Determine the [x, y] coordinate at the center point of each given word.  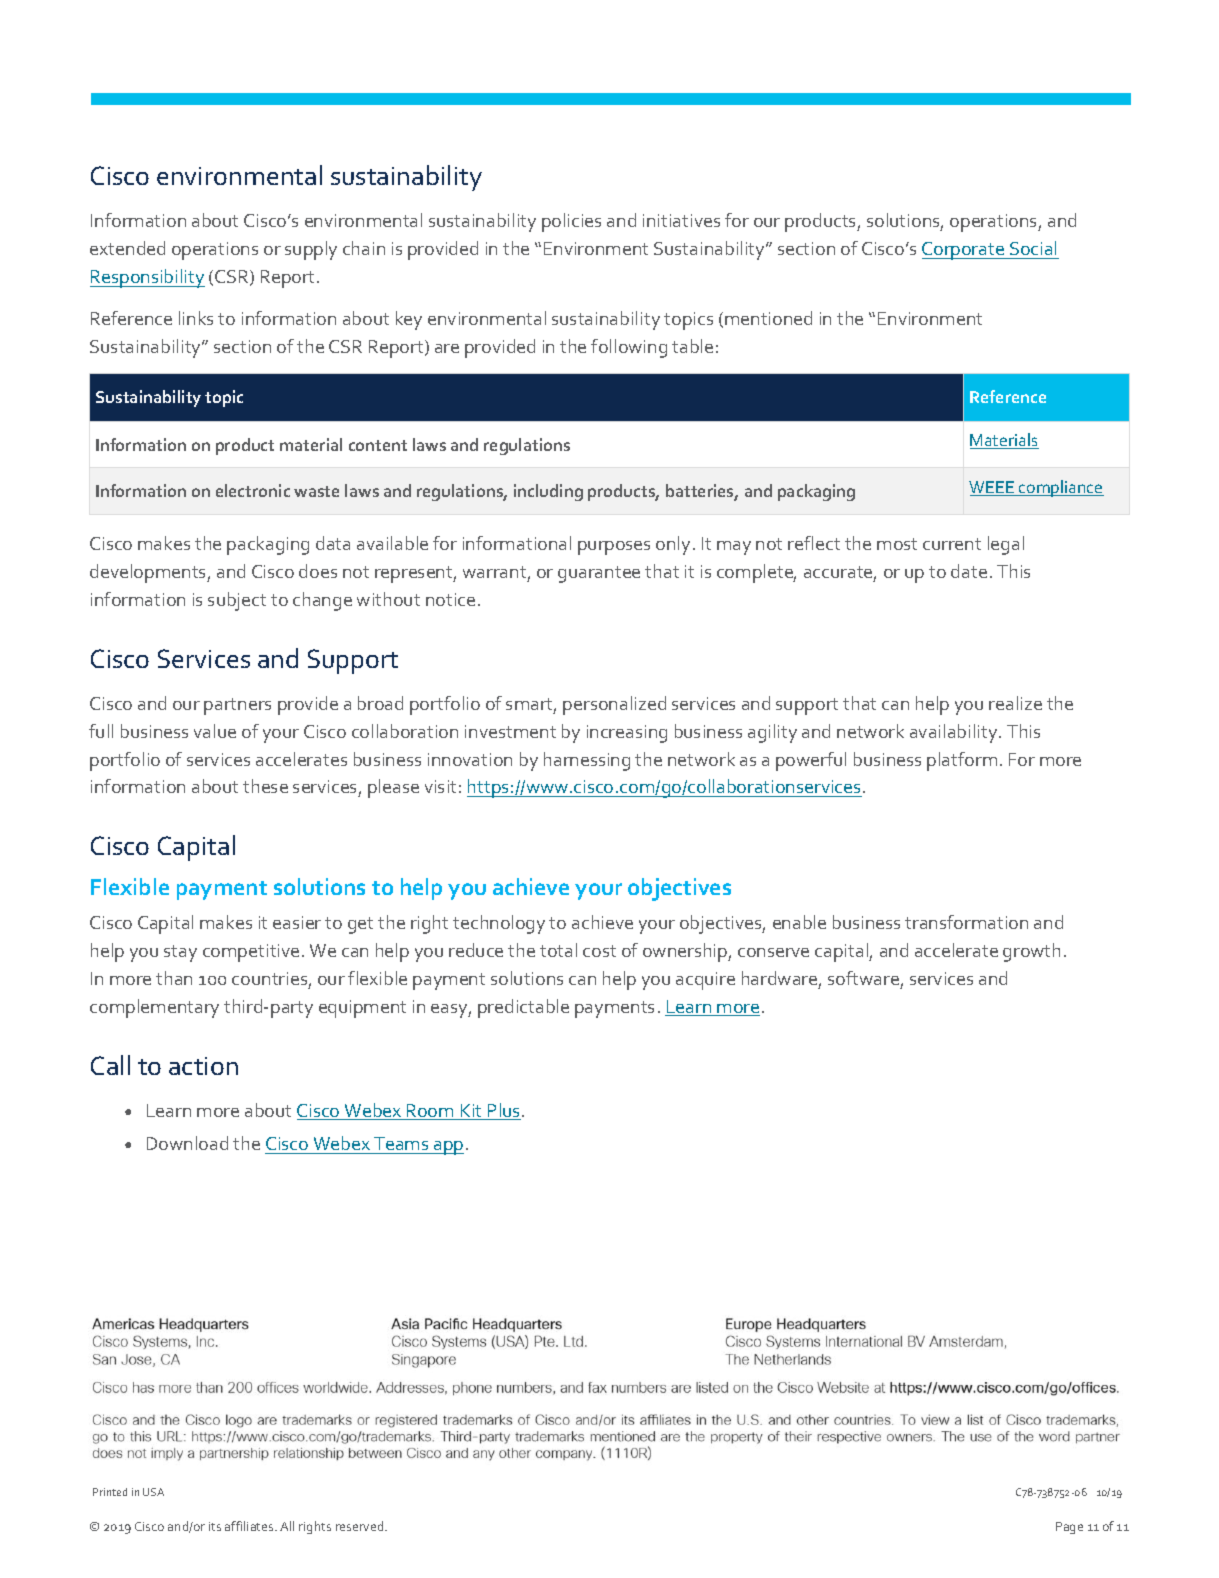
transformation [966, 922]
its [215, 1526]
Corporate [964, 251]
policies [571, 222]
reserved [361, 1526]
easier [297, 922]
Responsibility [147, 278]
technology [499, 924]
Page [1069, 1528]
